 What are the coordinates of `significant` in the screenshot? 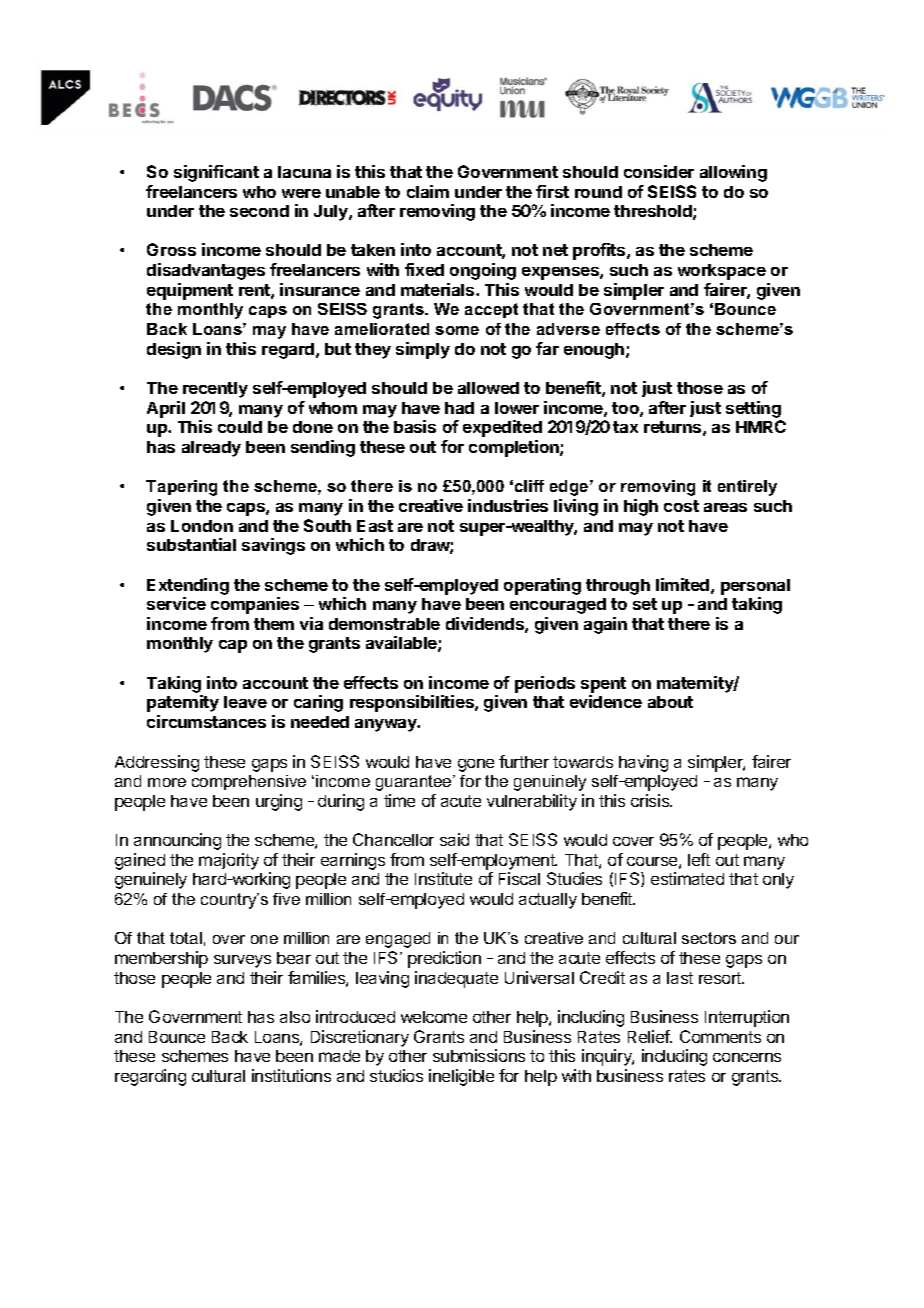 It's located at (216, 173).
